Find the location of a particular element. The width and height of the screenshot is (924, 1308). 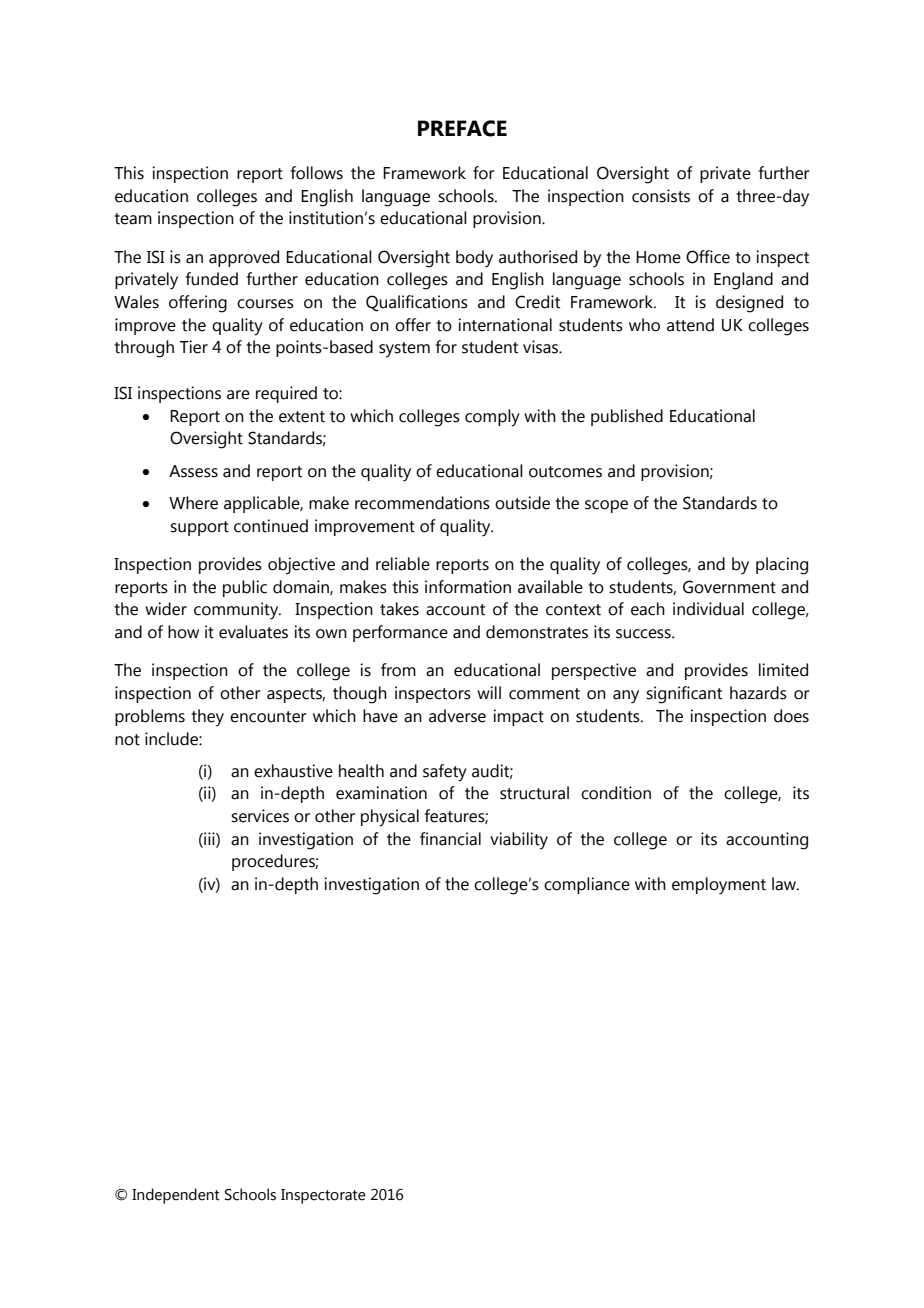

Independent is located at coordinates (176, 1196).
